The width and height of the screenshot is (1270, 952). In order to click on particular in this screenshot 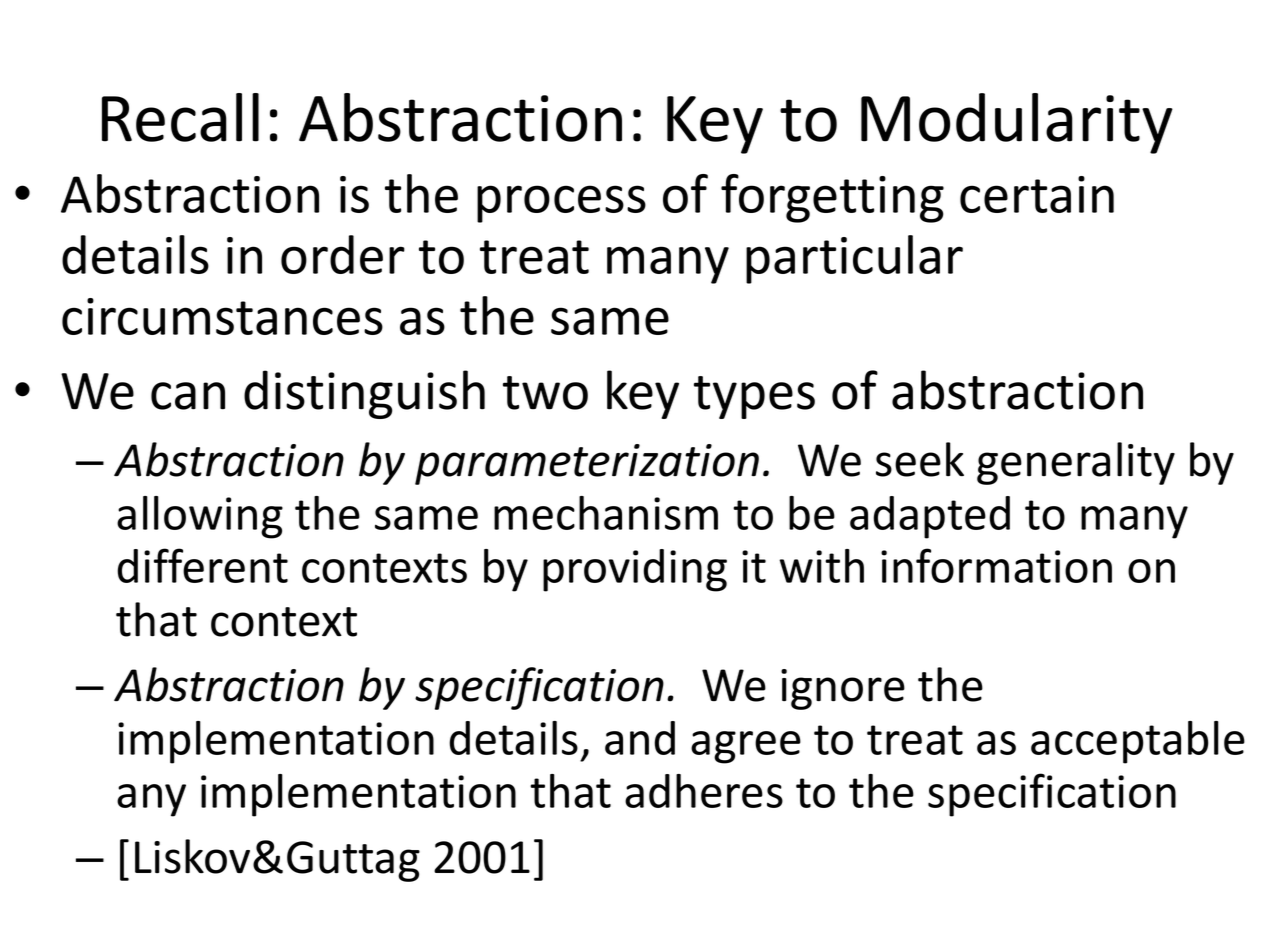, I will do `click(854, 259)`.
